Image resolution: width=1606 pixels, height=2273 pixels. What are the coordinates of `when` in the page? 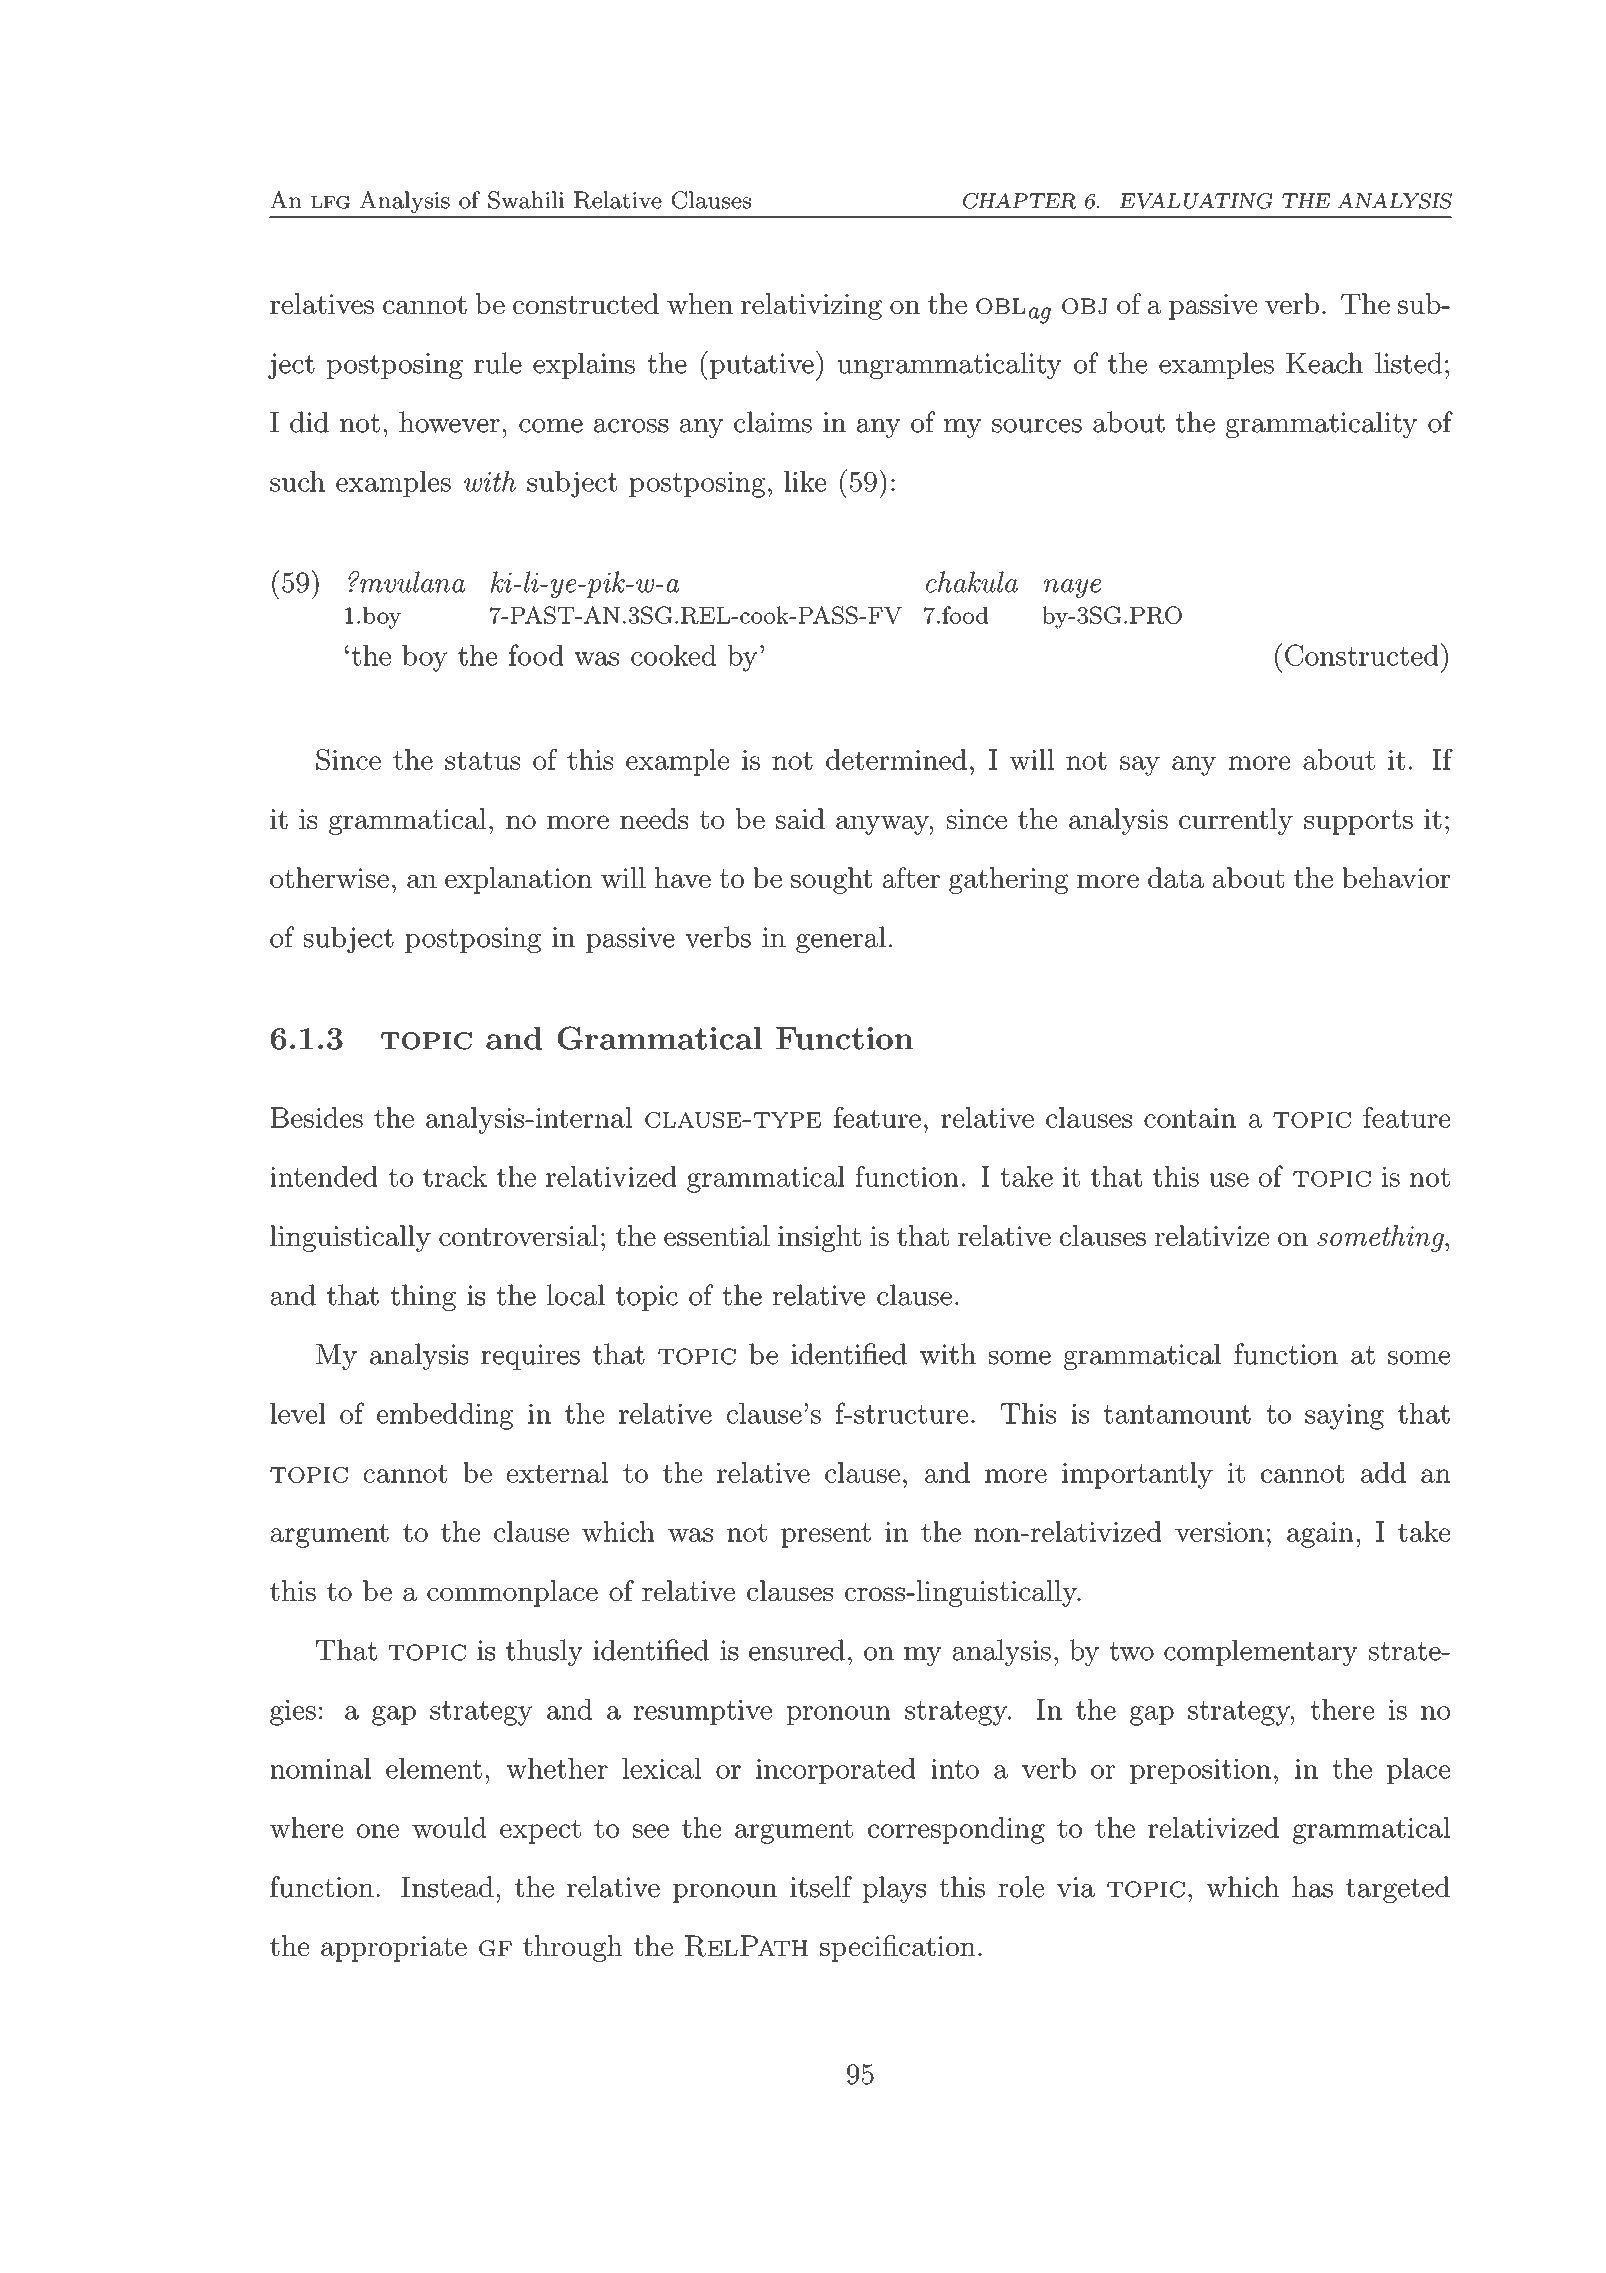 It's located at (700, 303).
